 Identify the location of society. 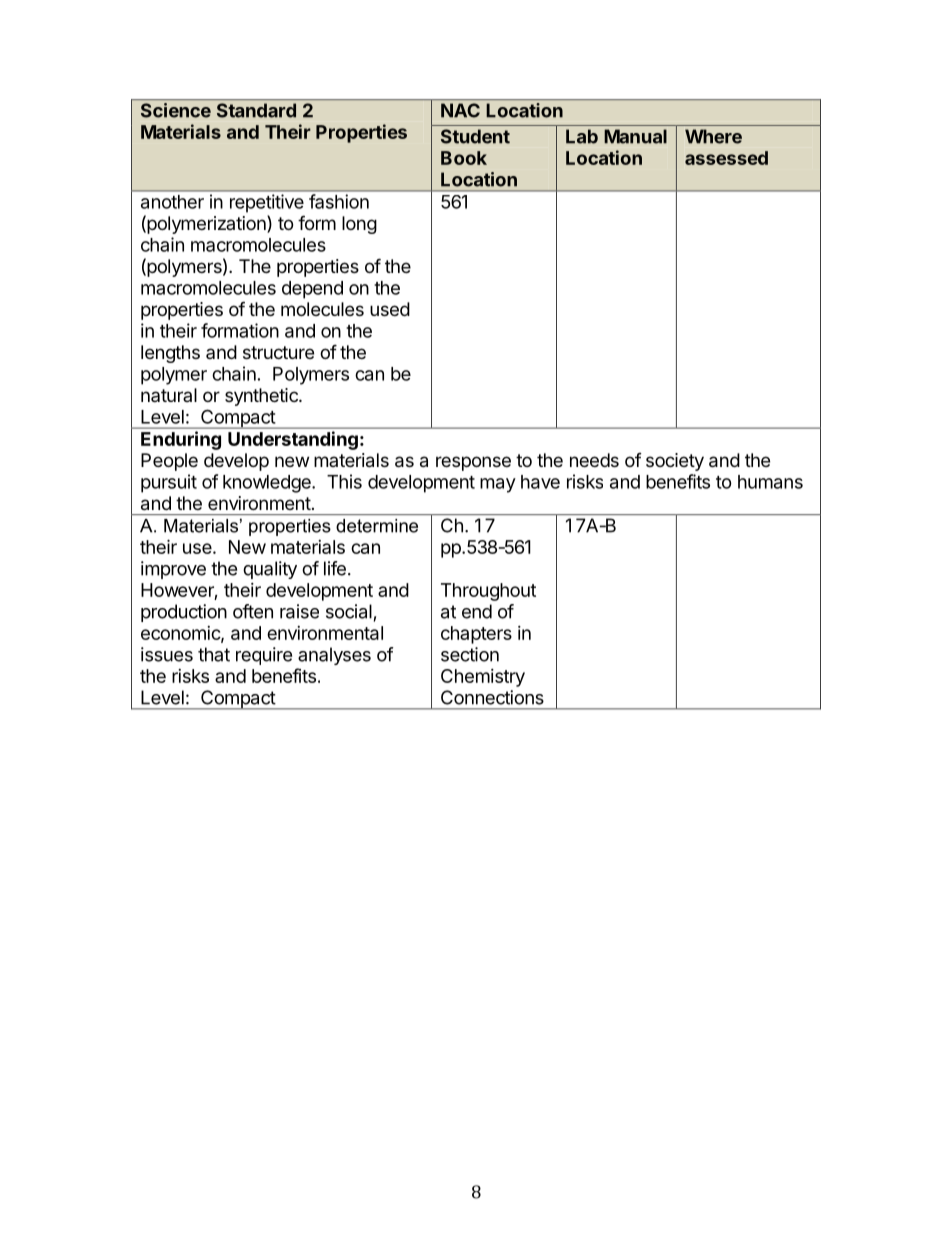
(675, 462).
